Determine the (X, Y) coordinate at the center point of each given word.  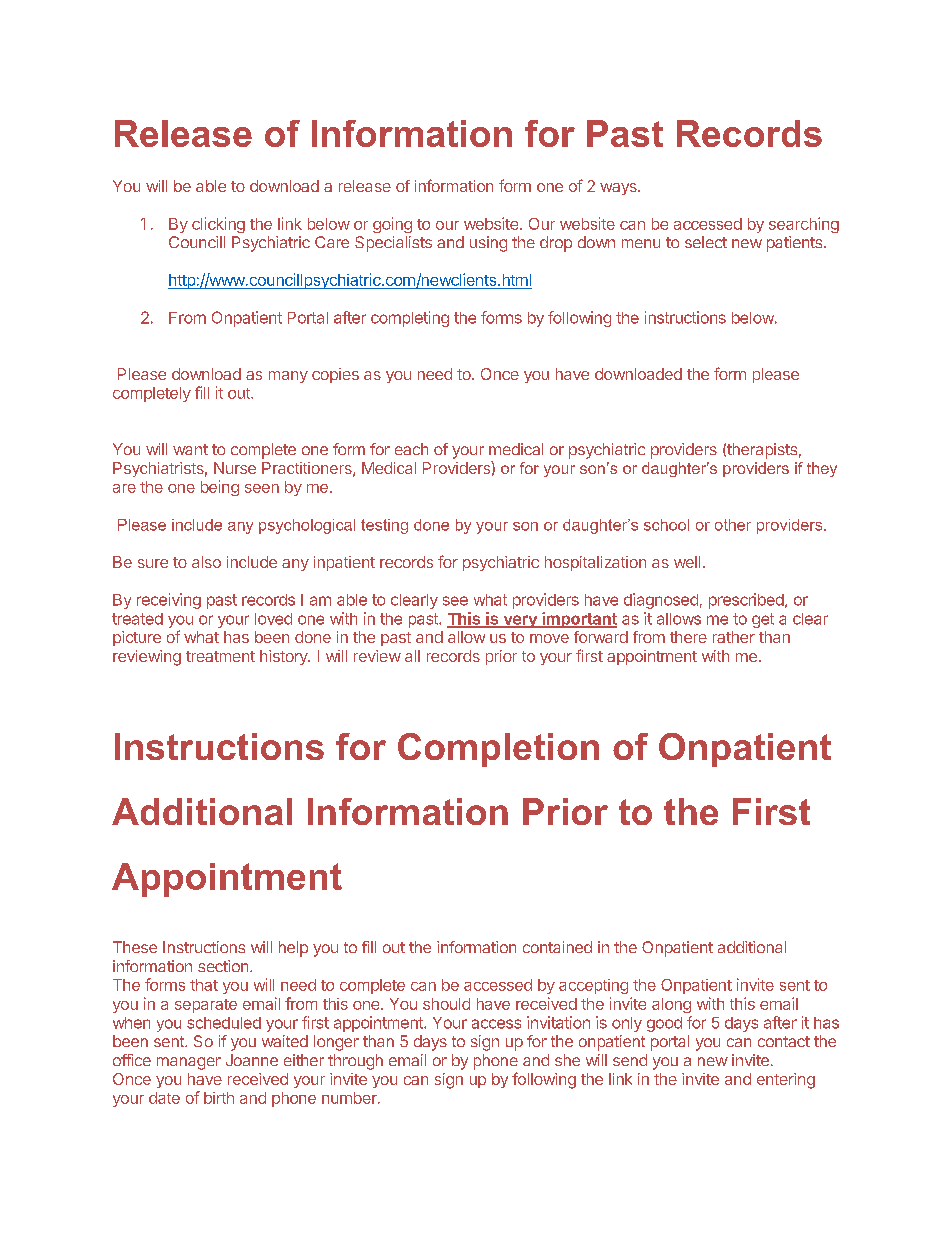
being (220, 488)
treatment (220, 656)
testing (384, 526)
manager (189, 1063)
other (733, 525)
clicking (218, 225)
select (706, 242)
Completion (498, 750)
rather (734, 637)
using (488, 244)
